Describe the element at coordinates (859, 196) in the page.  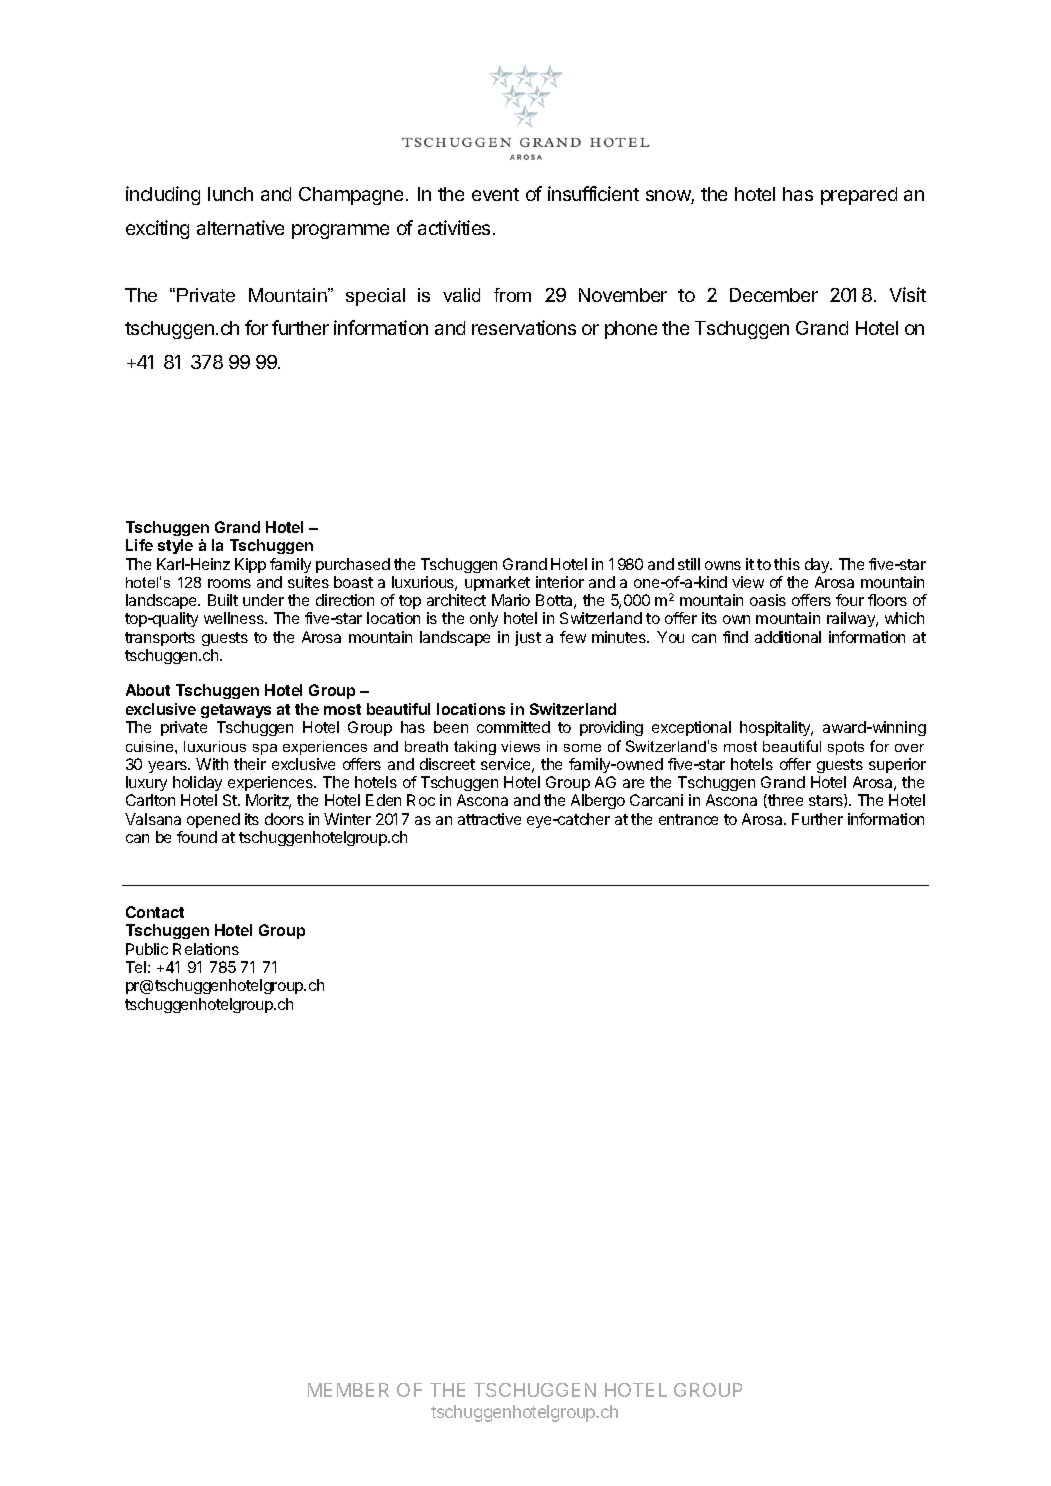
I see `prepared` at that location.
